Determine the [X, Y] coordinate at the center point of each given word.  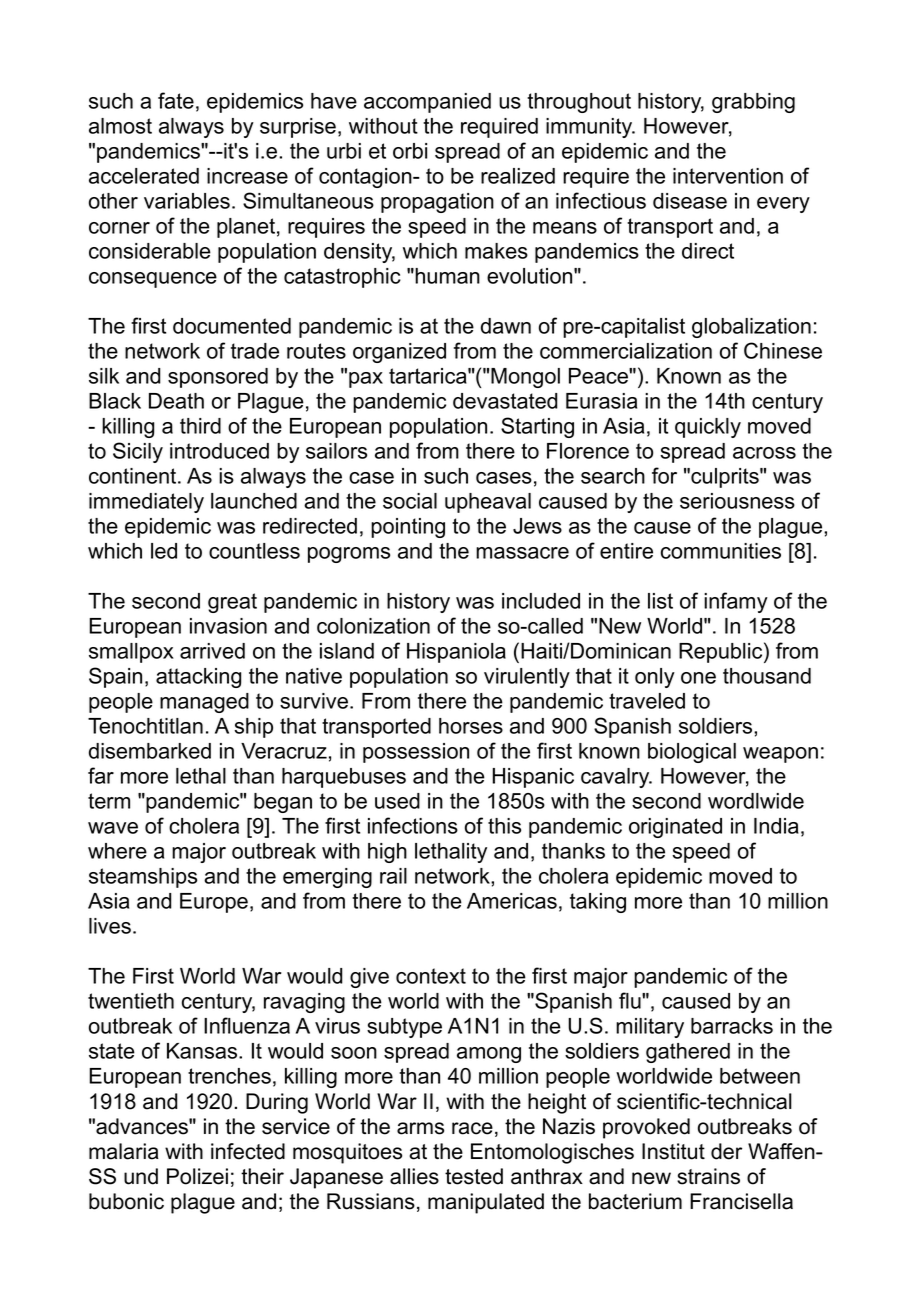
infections [413, 825]
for [664, 475]
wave [113, 828]
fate [176, 100]
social [410, 501]
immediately [146, 503]
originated [675, 828]
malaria [124, 1151]
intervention [728, 176]
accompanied [427, 103]
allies [414, 1176]
